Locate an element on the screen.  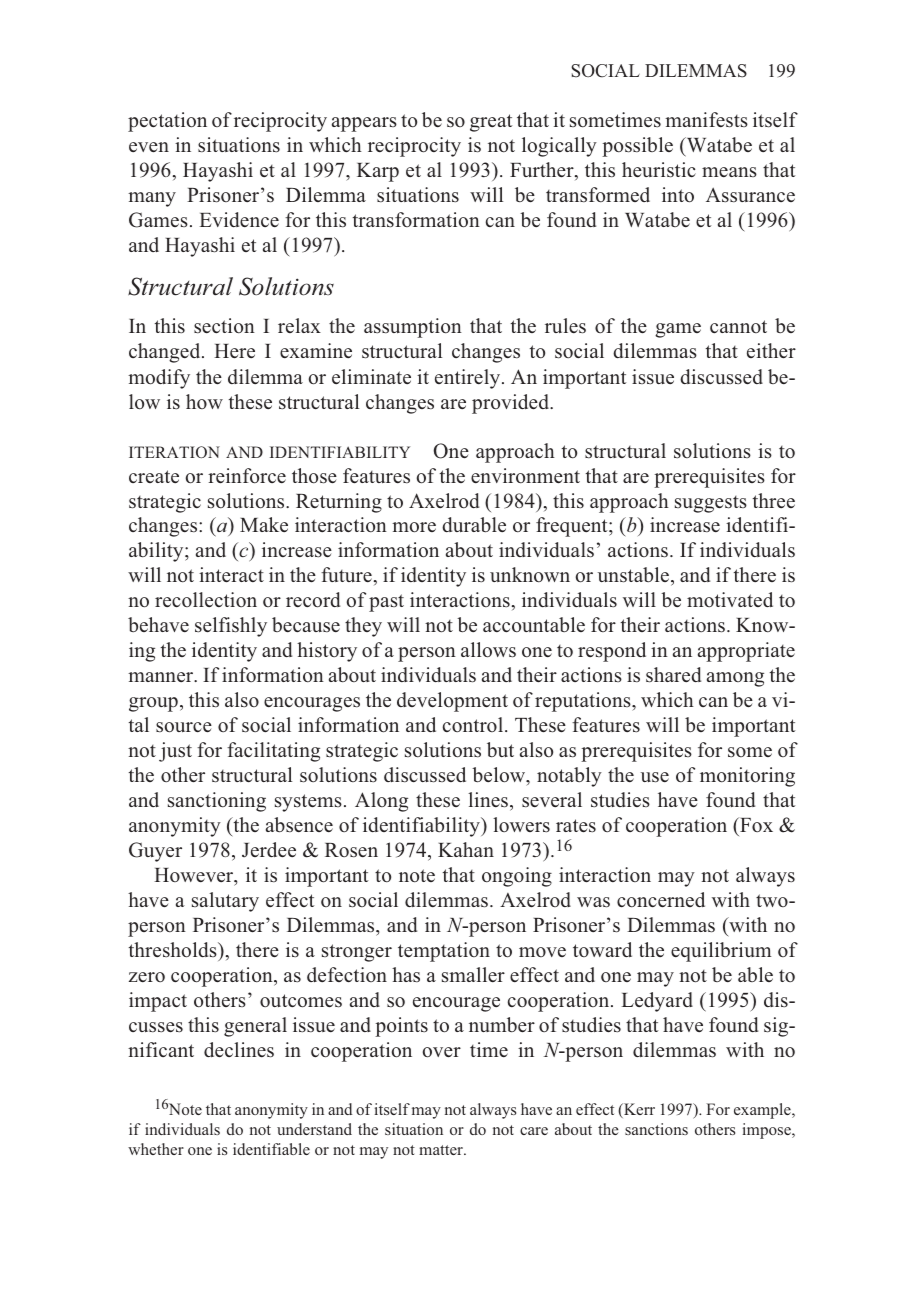
below is located at coordinates (500, 776).
